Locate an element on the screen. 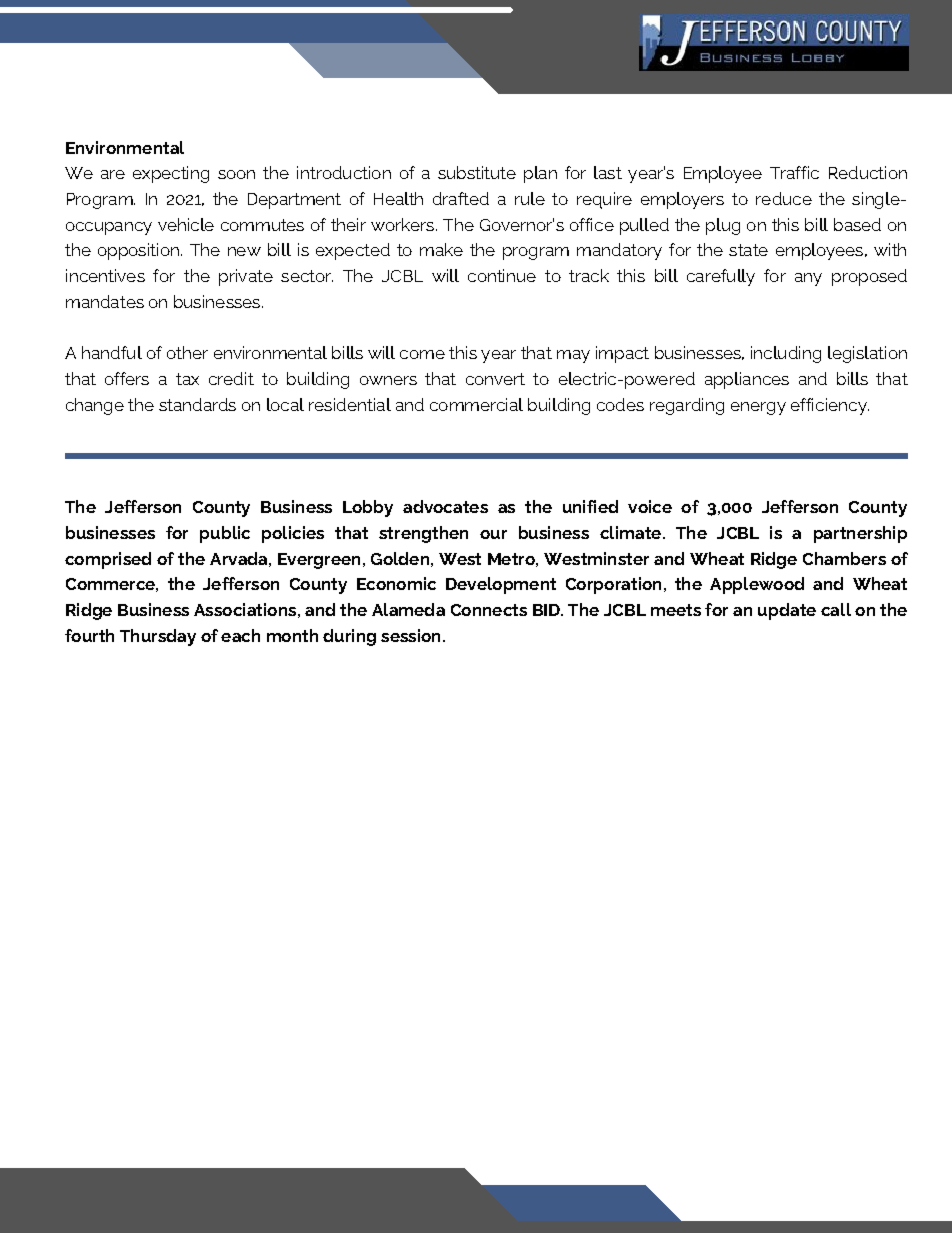 The image size is (952, 1233). substitute is located at coordinates (477, 172).
